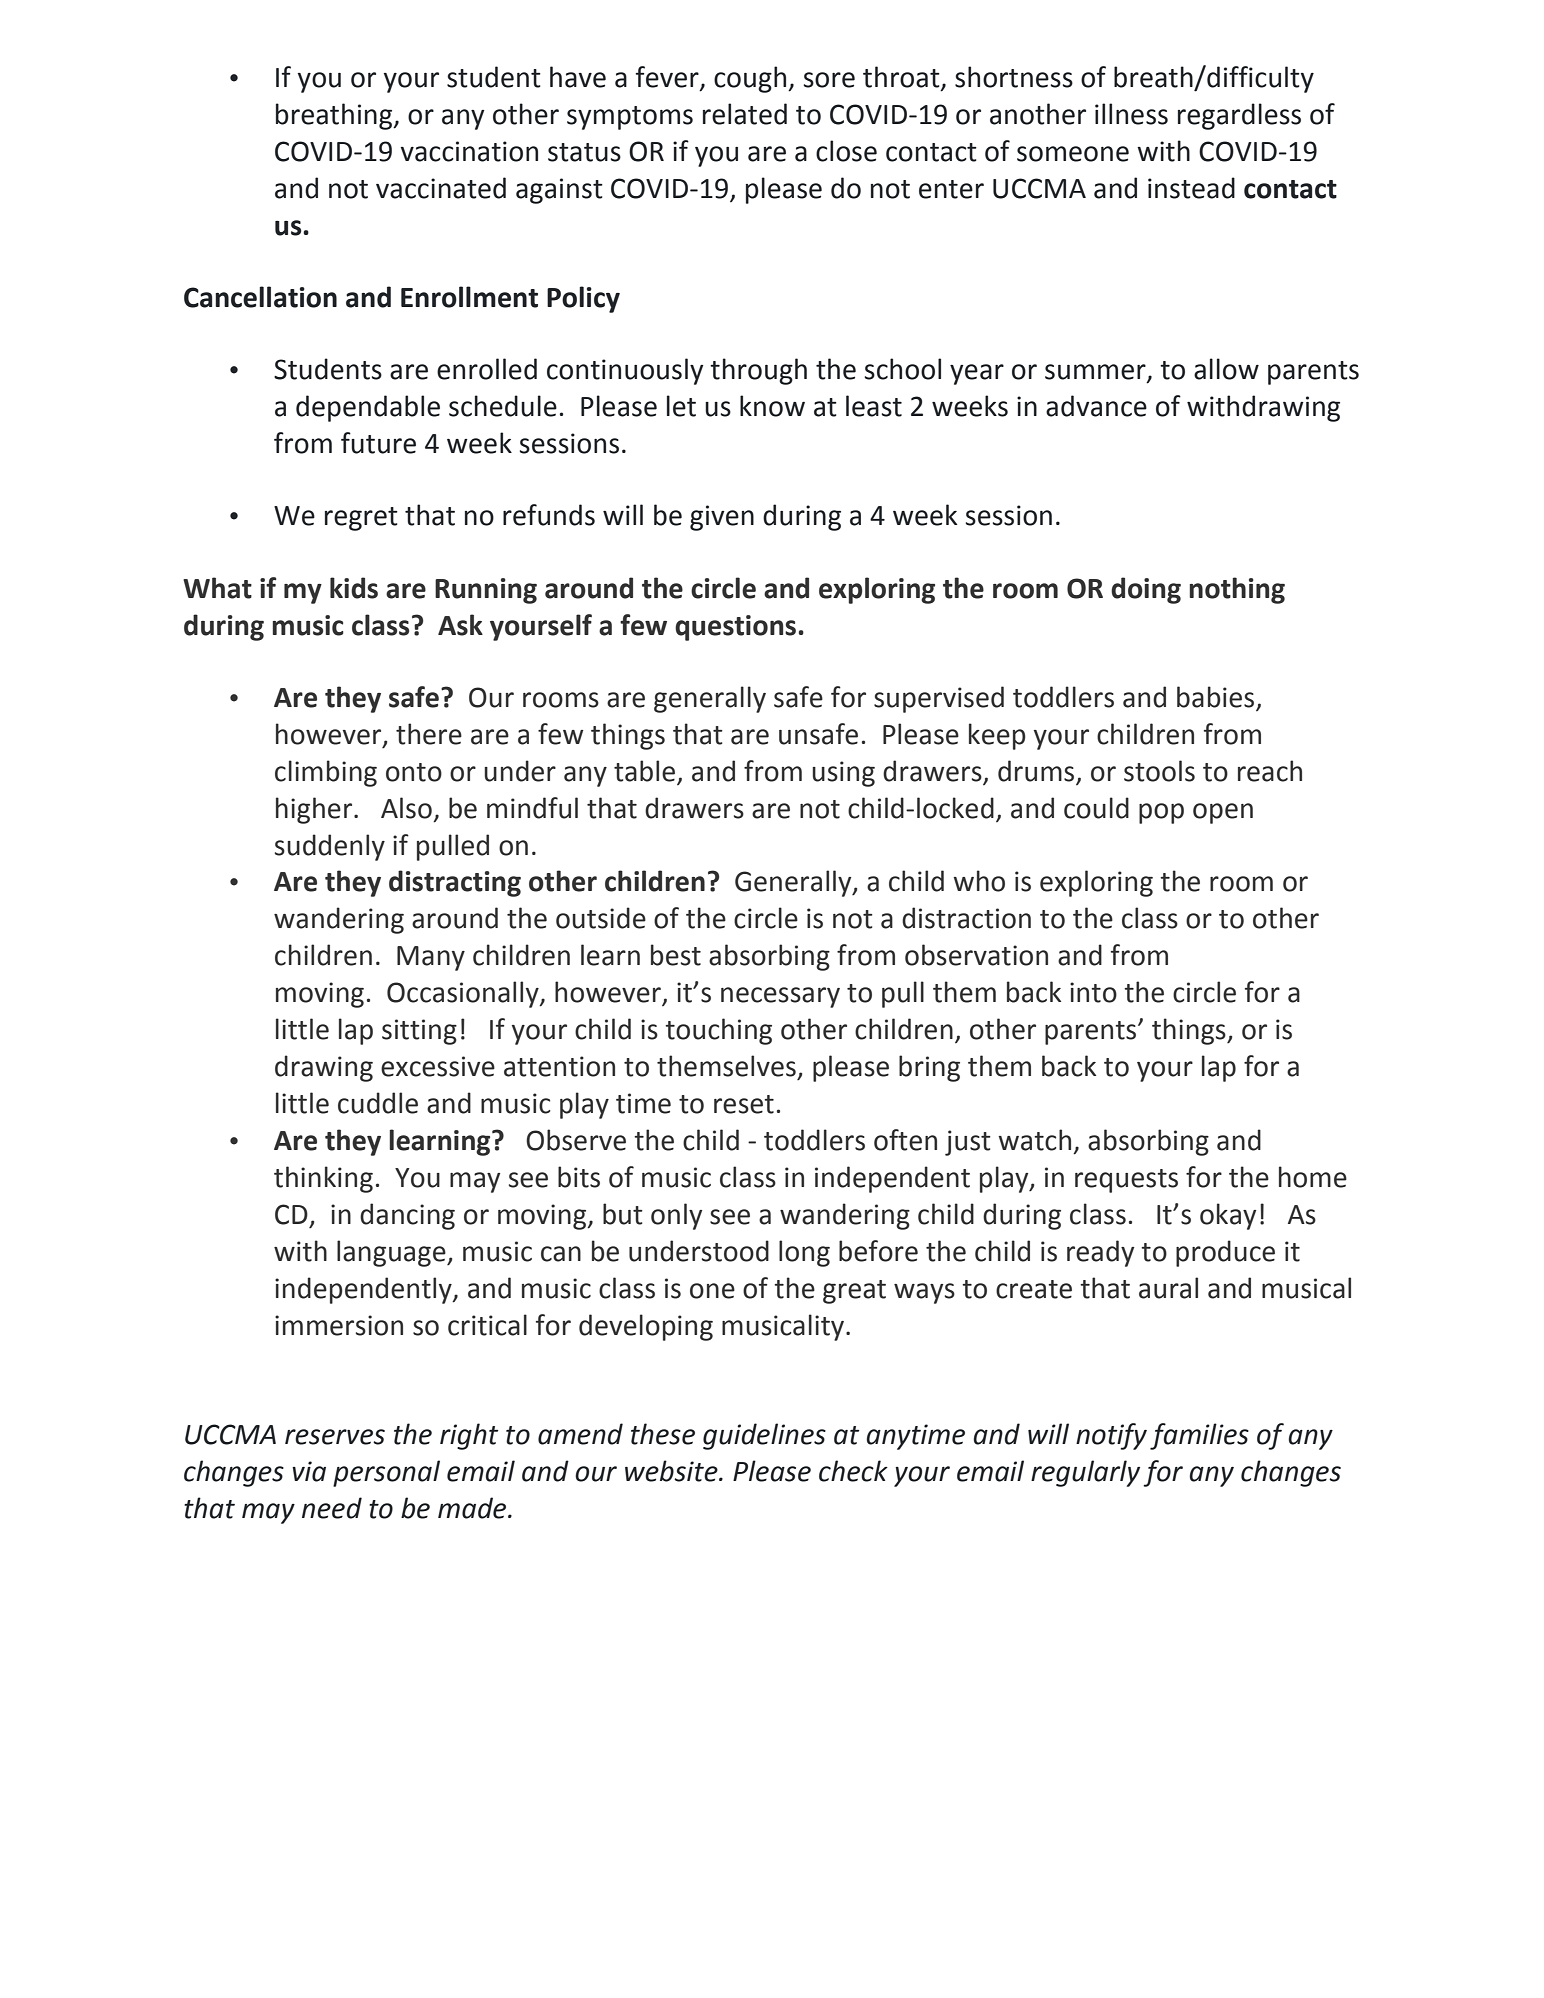 The height and width of the screenshot is (1998, 1544). I want to click on related, so click(745, 114).
